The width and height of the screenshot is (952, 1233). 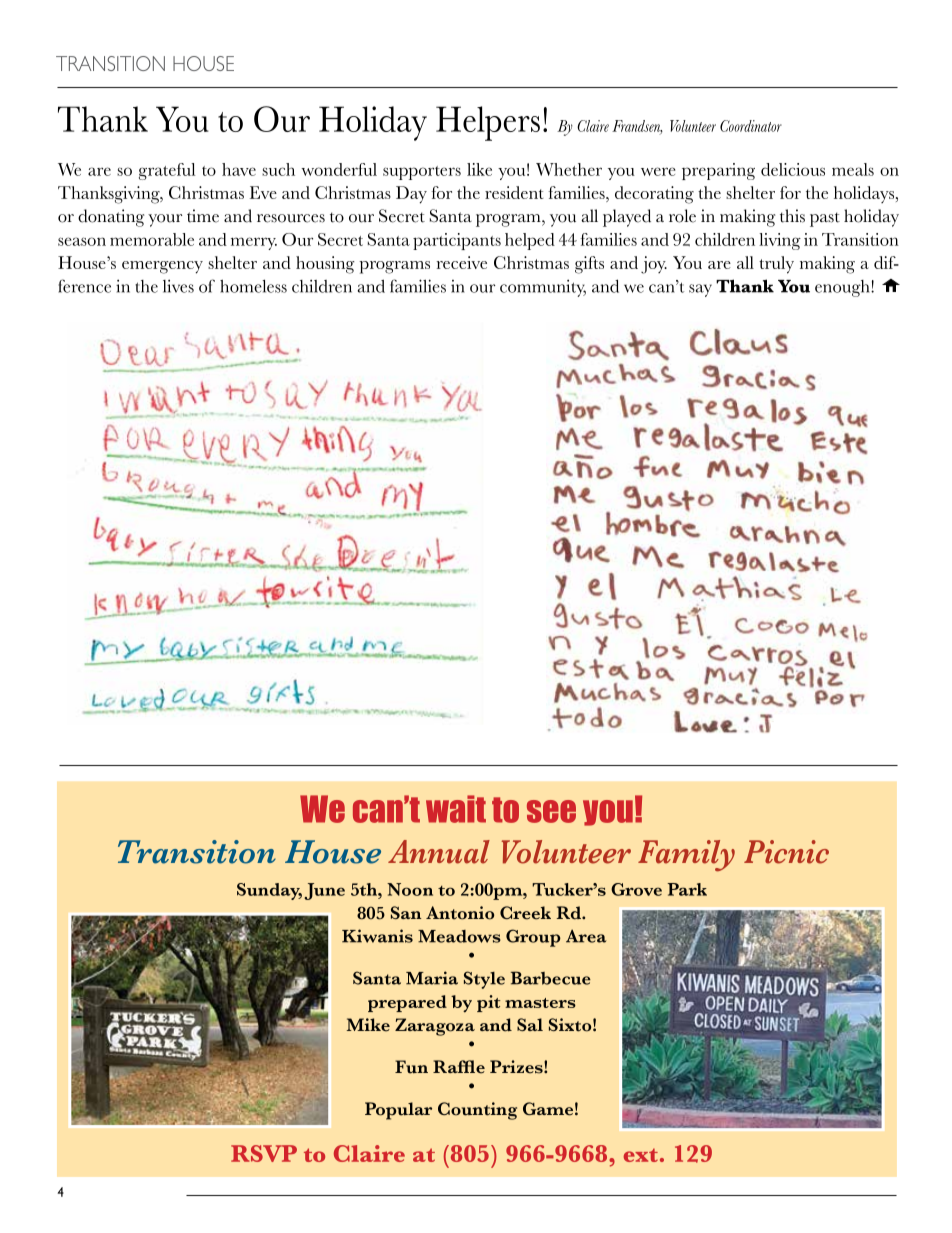 I want to click on Park, so click(x=687, y=889).
